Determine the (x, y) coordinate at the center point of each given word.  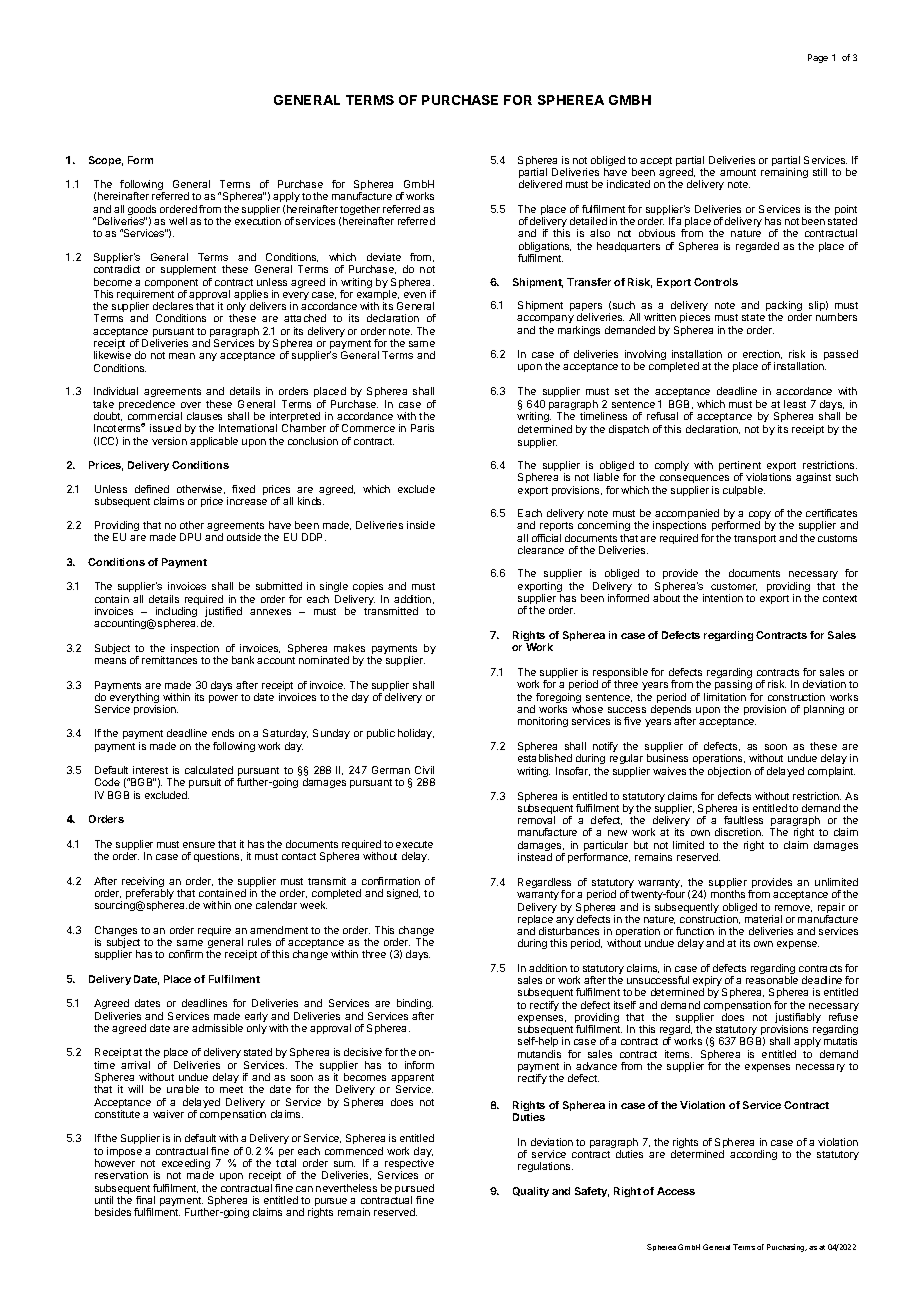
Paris (422, 428)
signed (403, 894)
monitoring (543, 722)
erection (762, 354)
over (191, 405)
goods (142, 211)
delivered (540, 184)
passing (734, 687)
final (145, 1200)
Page (818, 58)
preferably (150, 895)
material (763, 919)
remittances (169, 660)
